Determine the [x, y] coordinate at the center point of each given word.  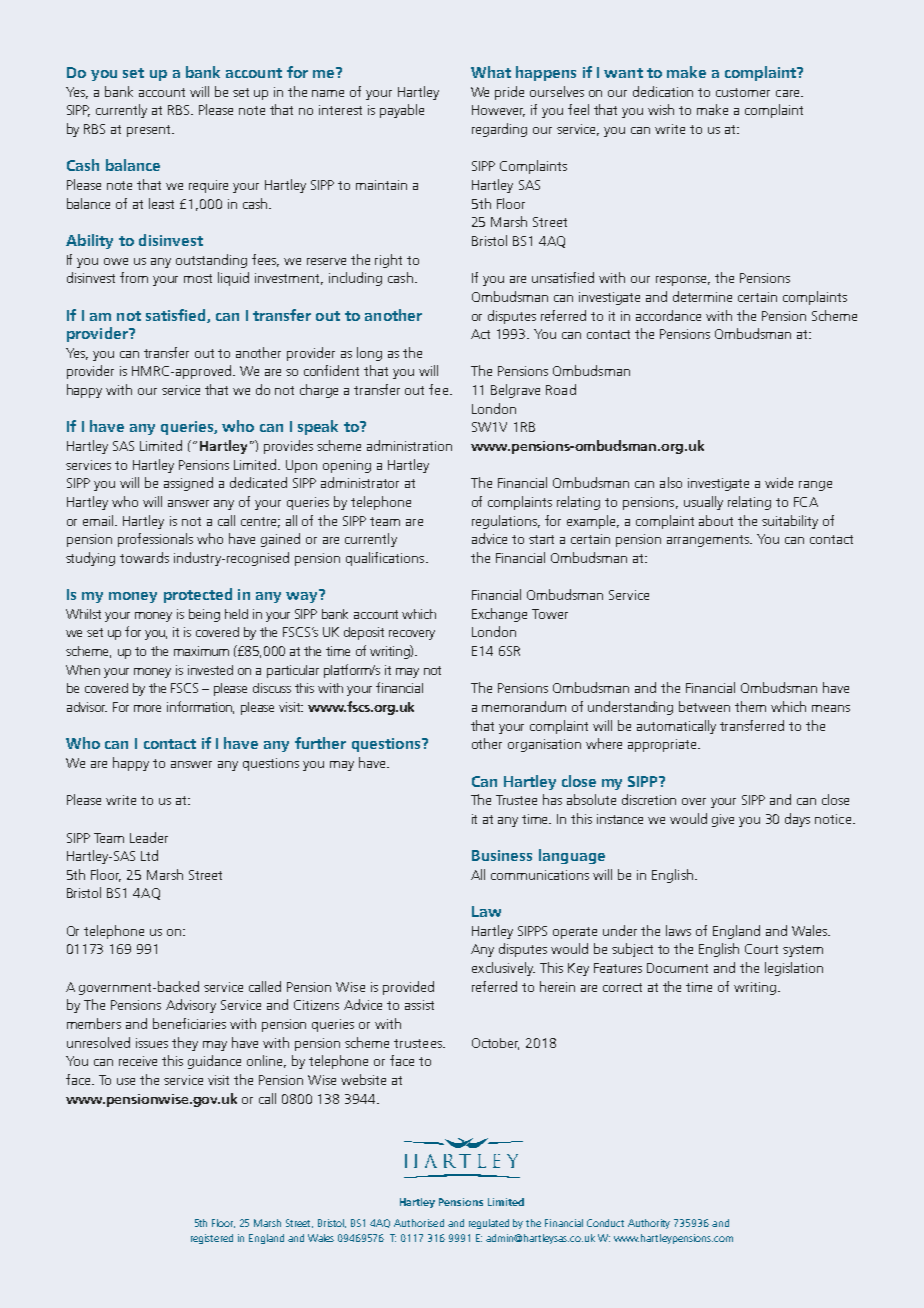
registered [212, 1239]
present [150, 131]
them [750, 706]
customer [743, 92]
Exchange [499, 615]
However [498, 111]
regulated [489, 1224]
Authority [649, 1224]
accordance [668, 315]
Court [761, 949]
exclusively [503, 969]
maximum [201, 651]
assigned [188, 484]
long [369, 354]
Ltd [149, 855]
